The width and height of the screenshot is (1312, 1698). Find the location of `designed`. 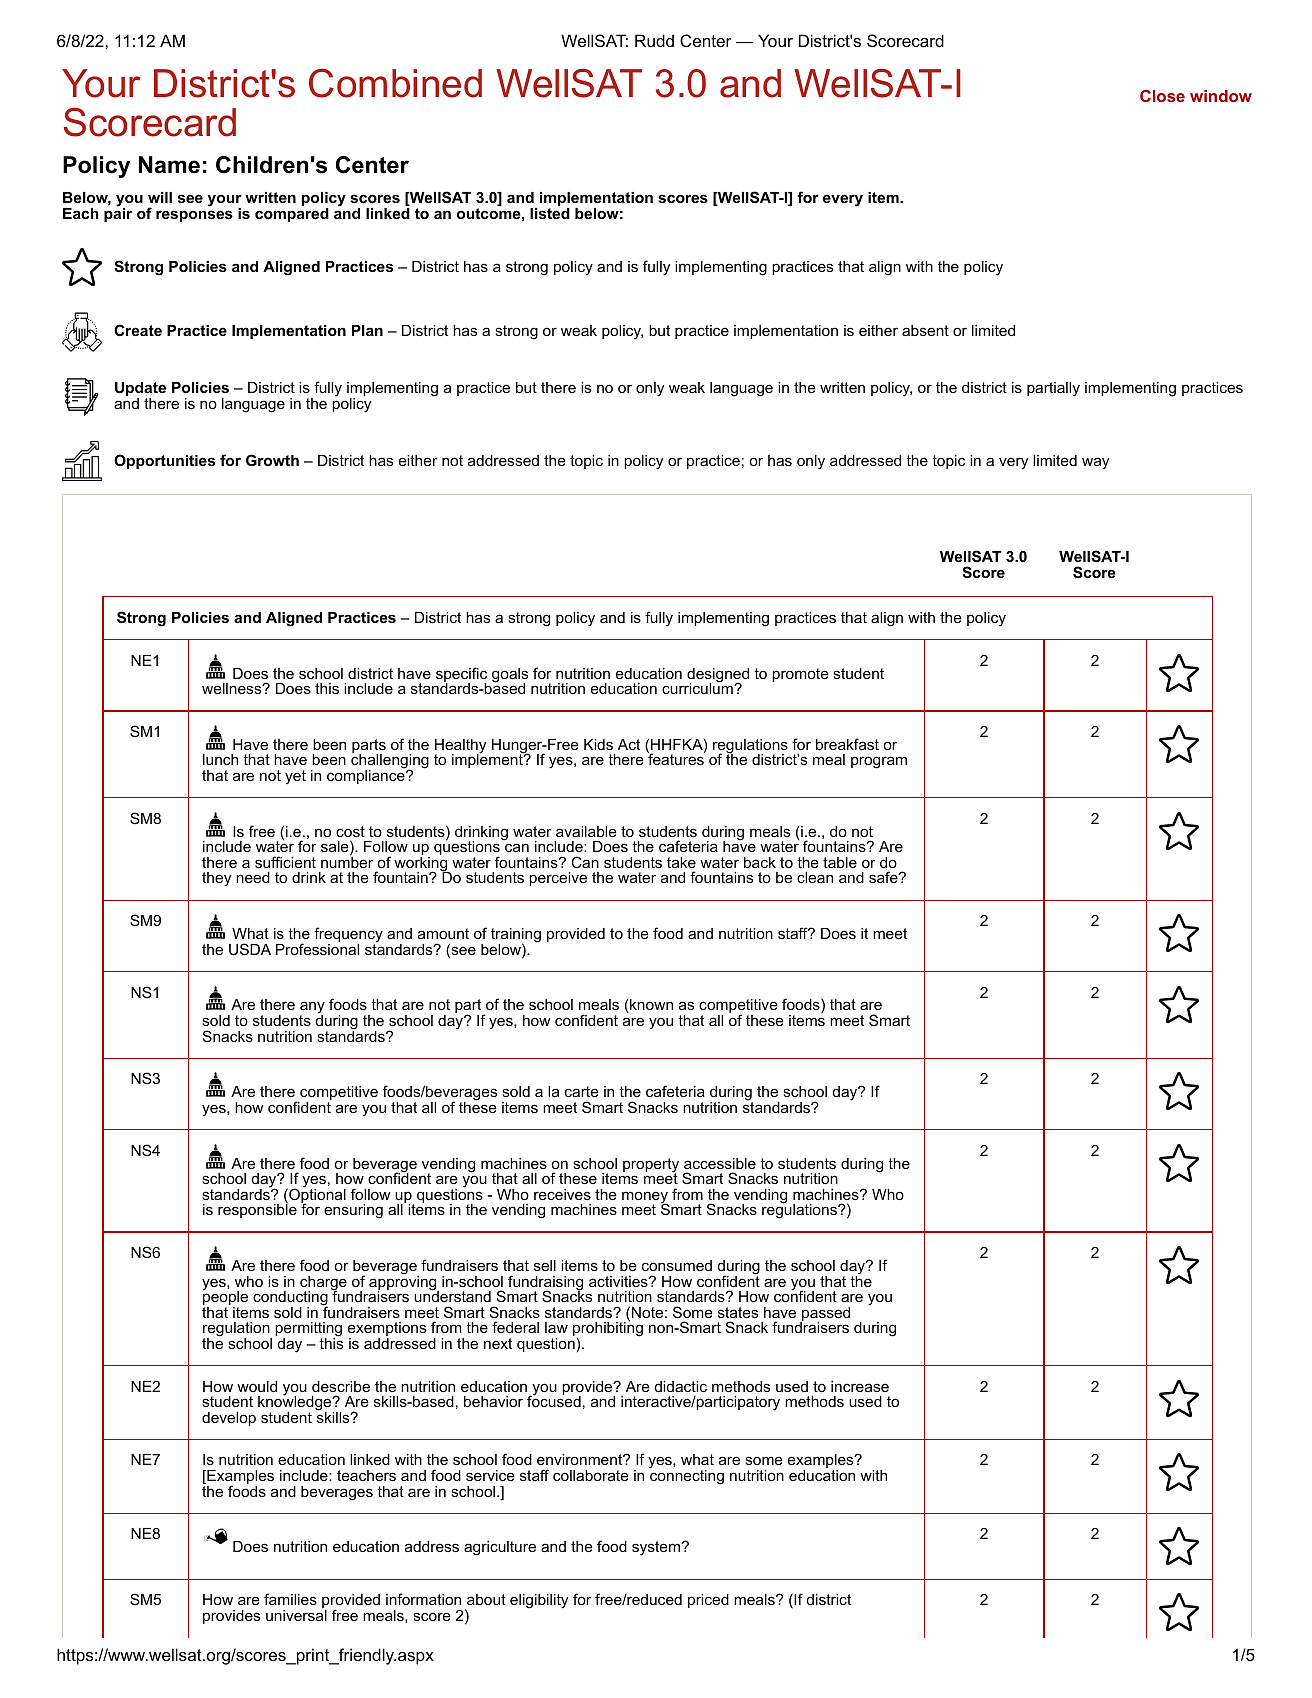

designed is located at coordinates (718, 676).
